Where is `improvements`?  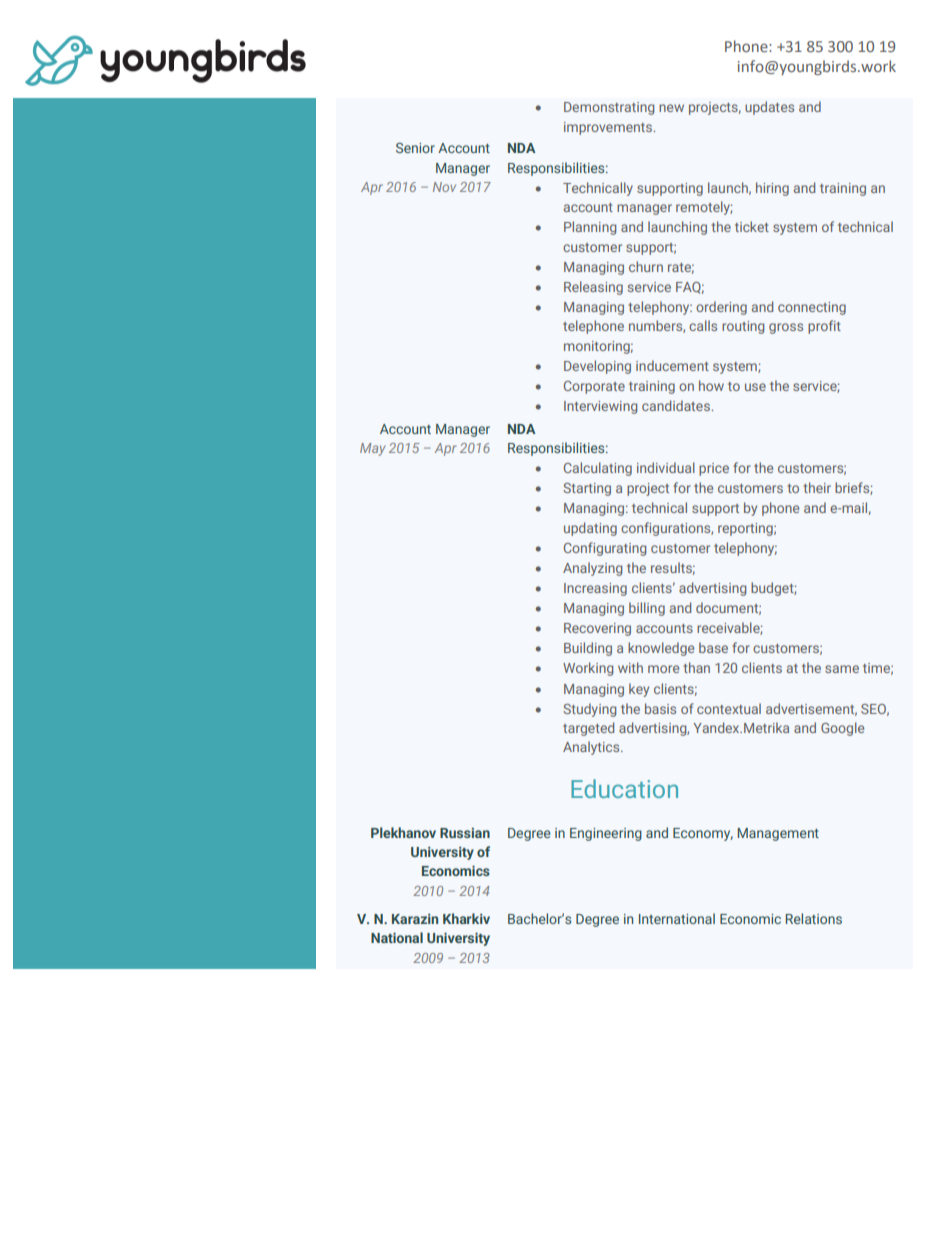
improvements is located at coordinates (609, 128).
